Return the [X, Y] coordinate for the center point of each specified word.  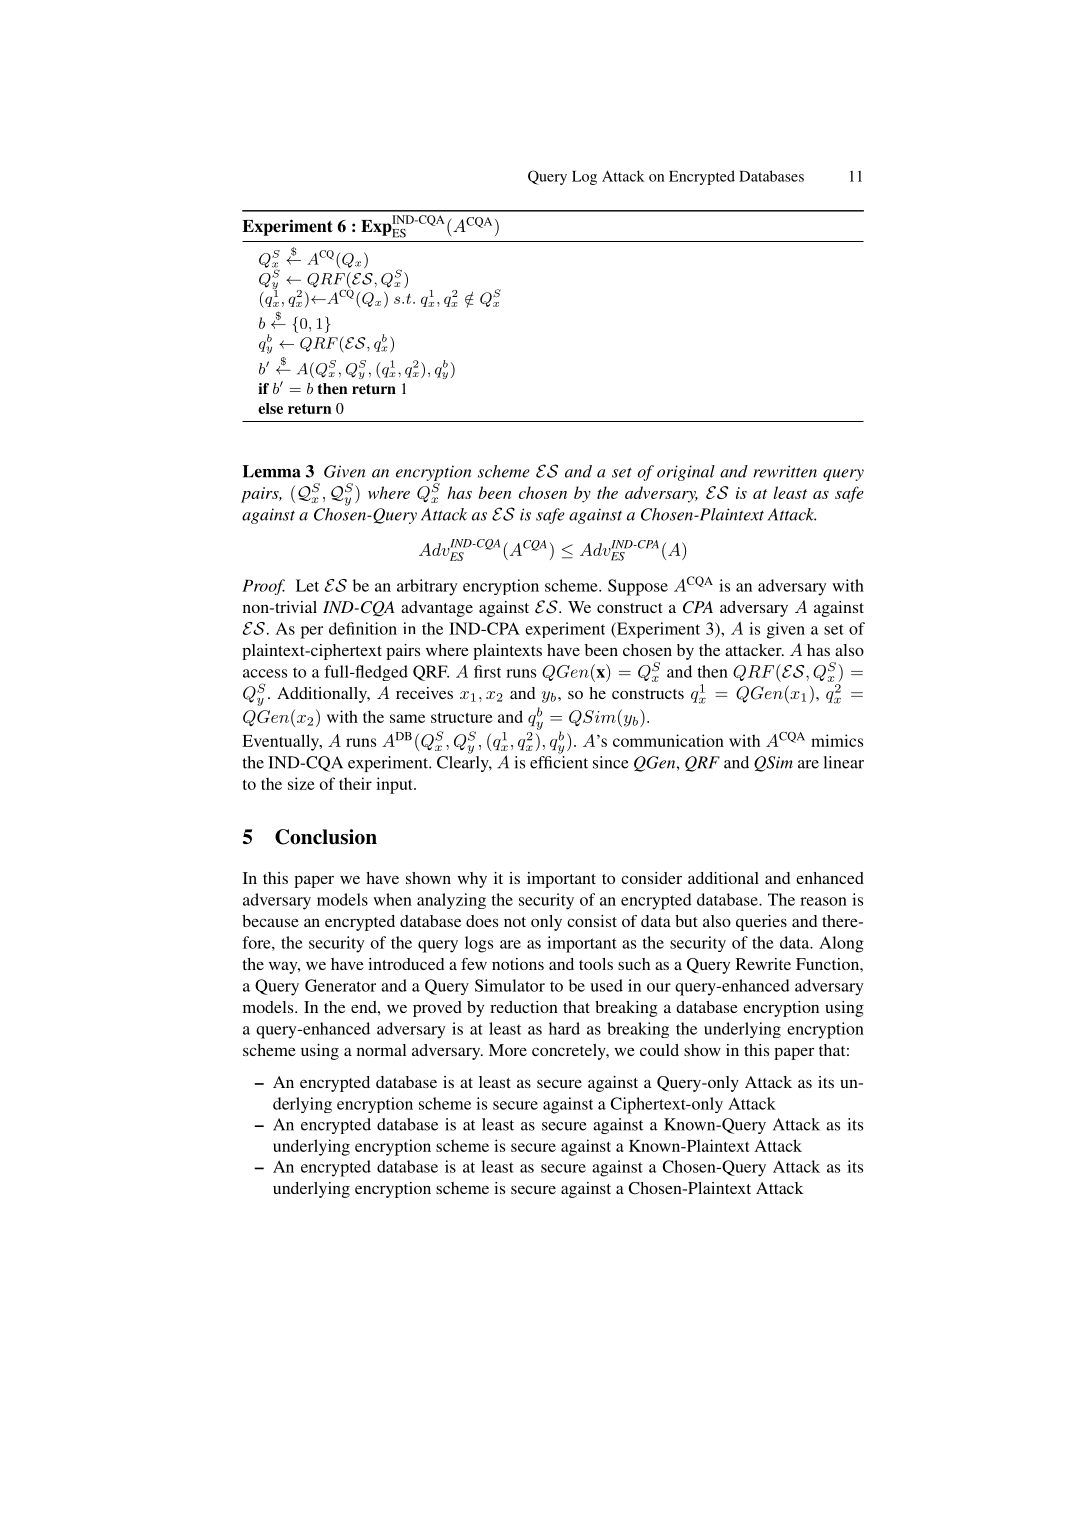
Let [307, 585]
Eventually [282, 742]
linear [844, 762]
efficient [559, 761]
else [270, 408]
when [392, 899]
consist [592, 921]
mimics [837, 740]
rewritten [785, 471]
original [686, 473]
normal [381, 1050]
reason [823, 901]
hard [564, 1028]
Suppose [638, 587]
